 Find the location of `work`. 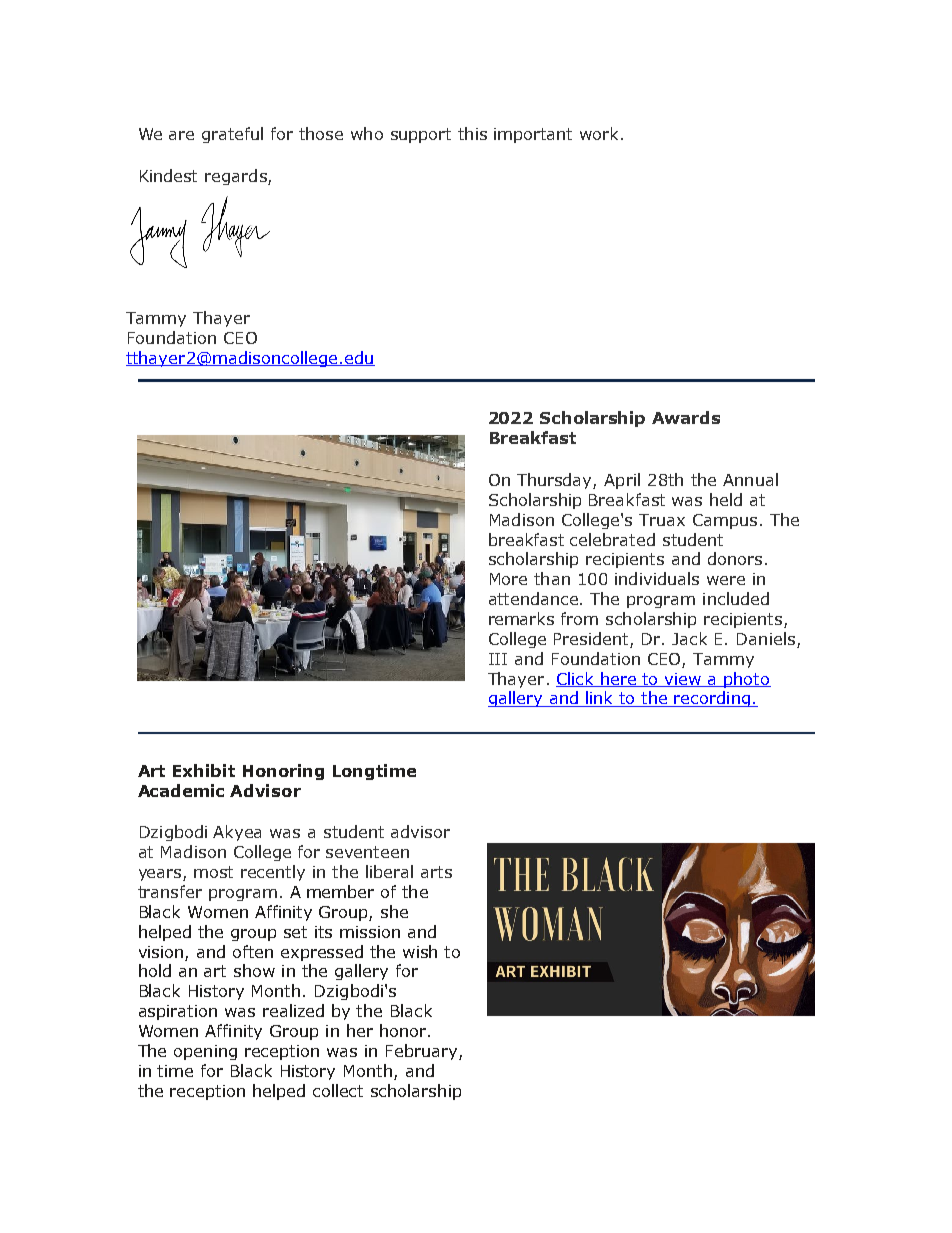

work is located at coordinates (601, 133).
